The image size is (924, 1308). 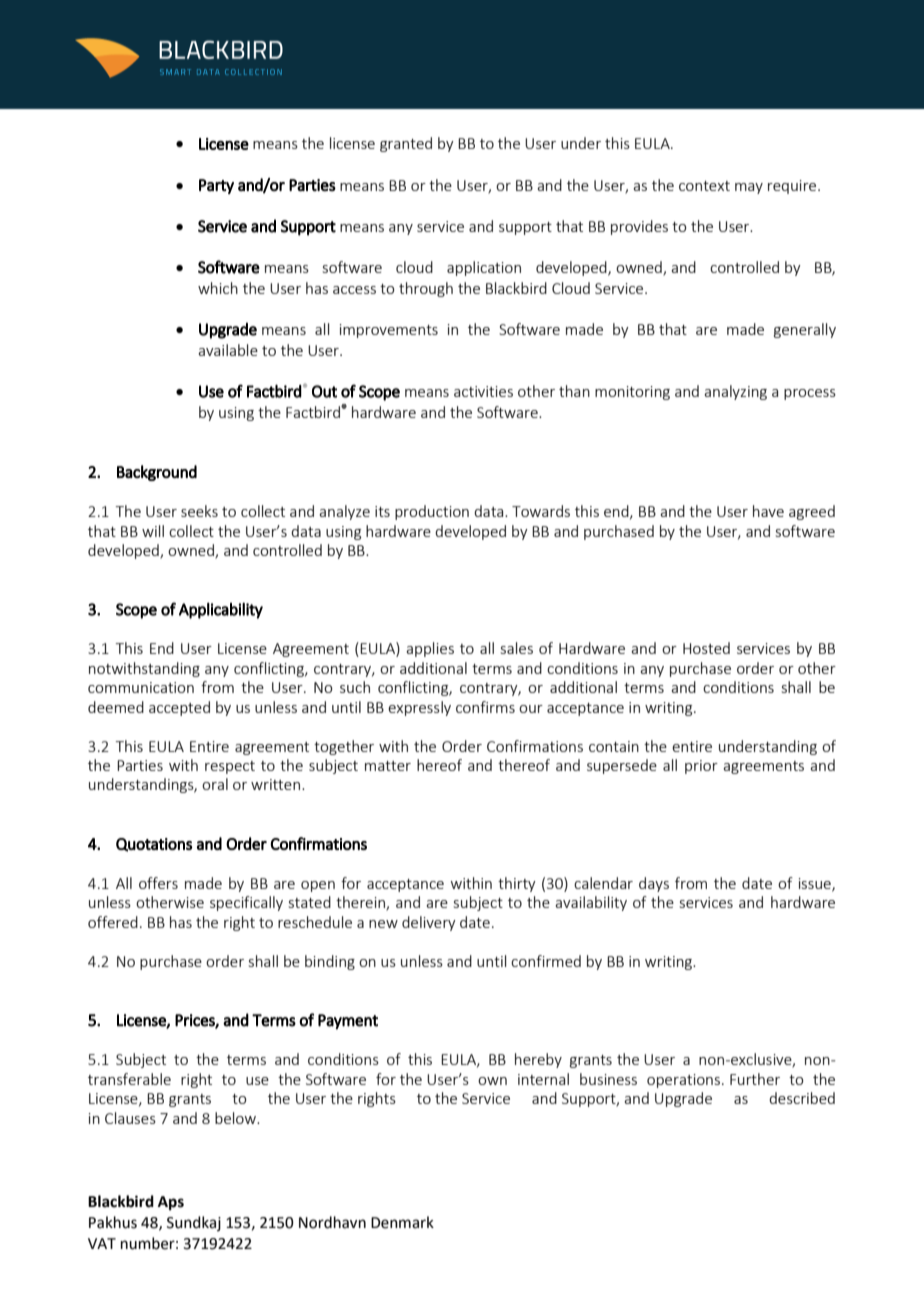 What do you see at coordinates (171, 1203) in the page?
I see `Aps` at bounding box center [171, 1203].
